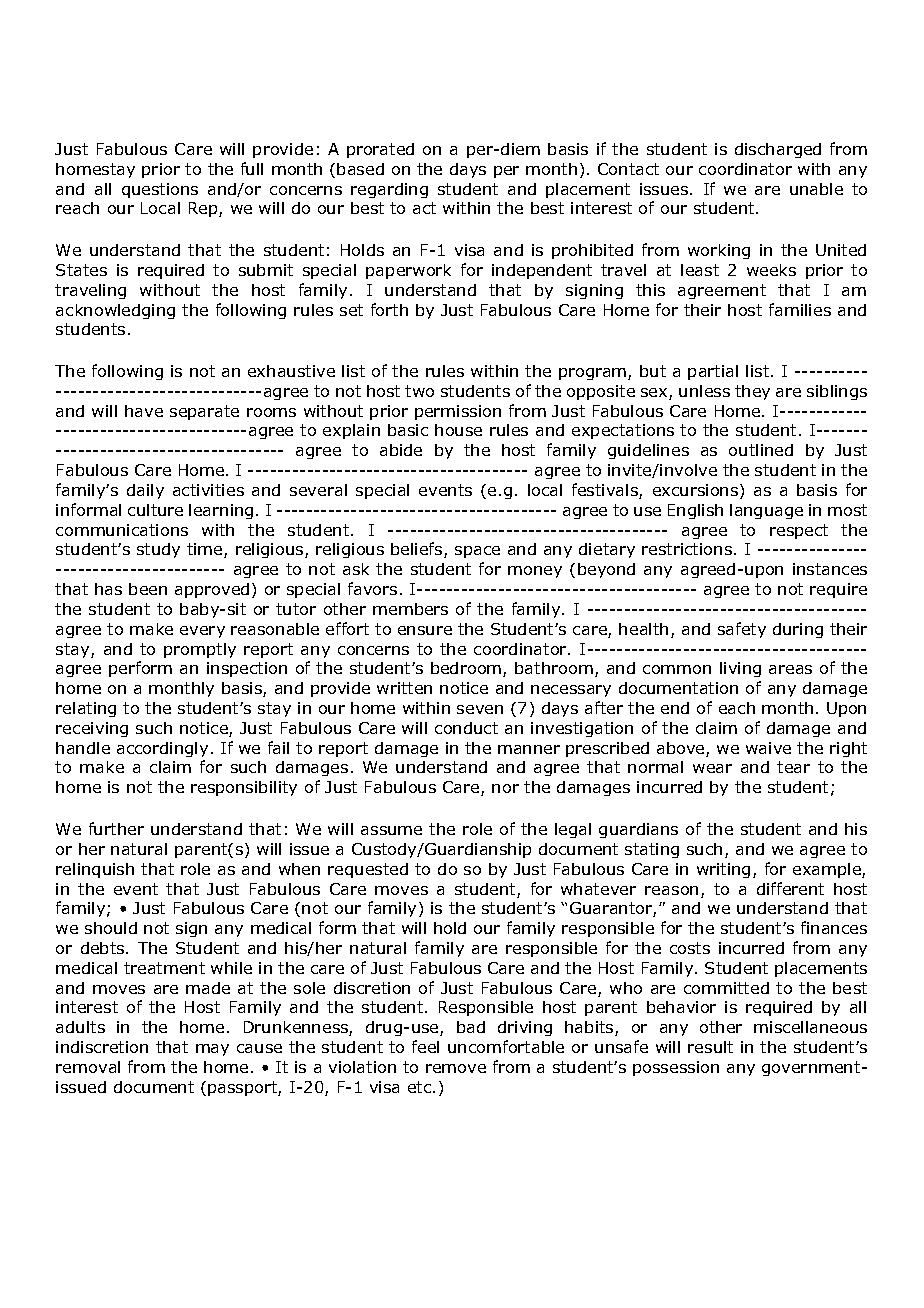  Describe the element at coordinates (202, 632) in the document. I see `every` at that location.
